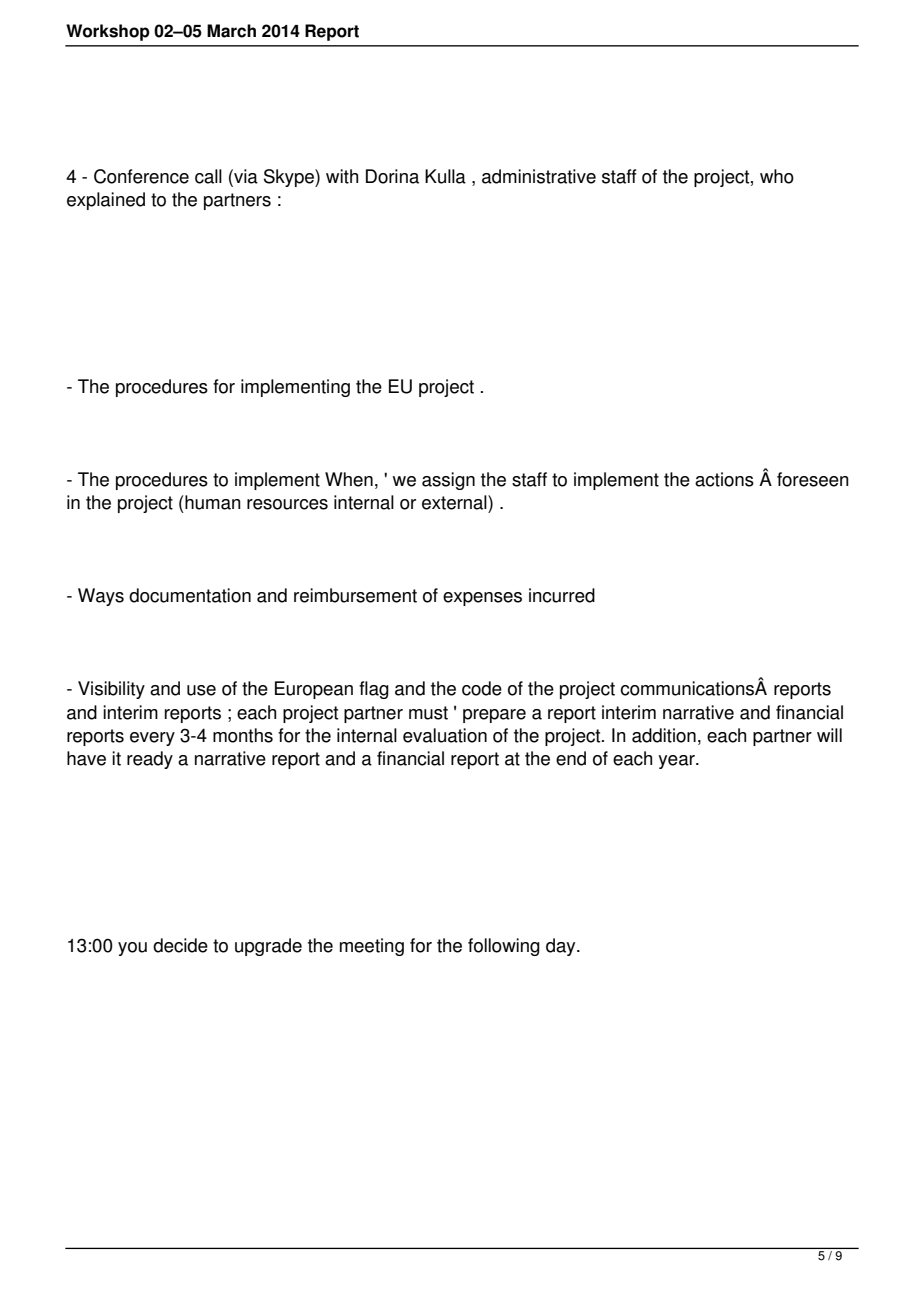 This document has width=924, height=1308. I want to click on assign, so click(448, 481).
